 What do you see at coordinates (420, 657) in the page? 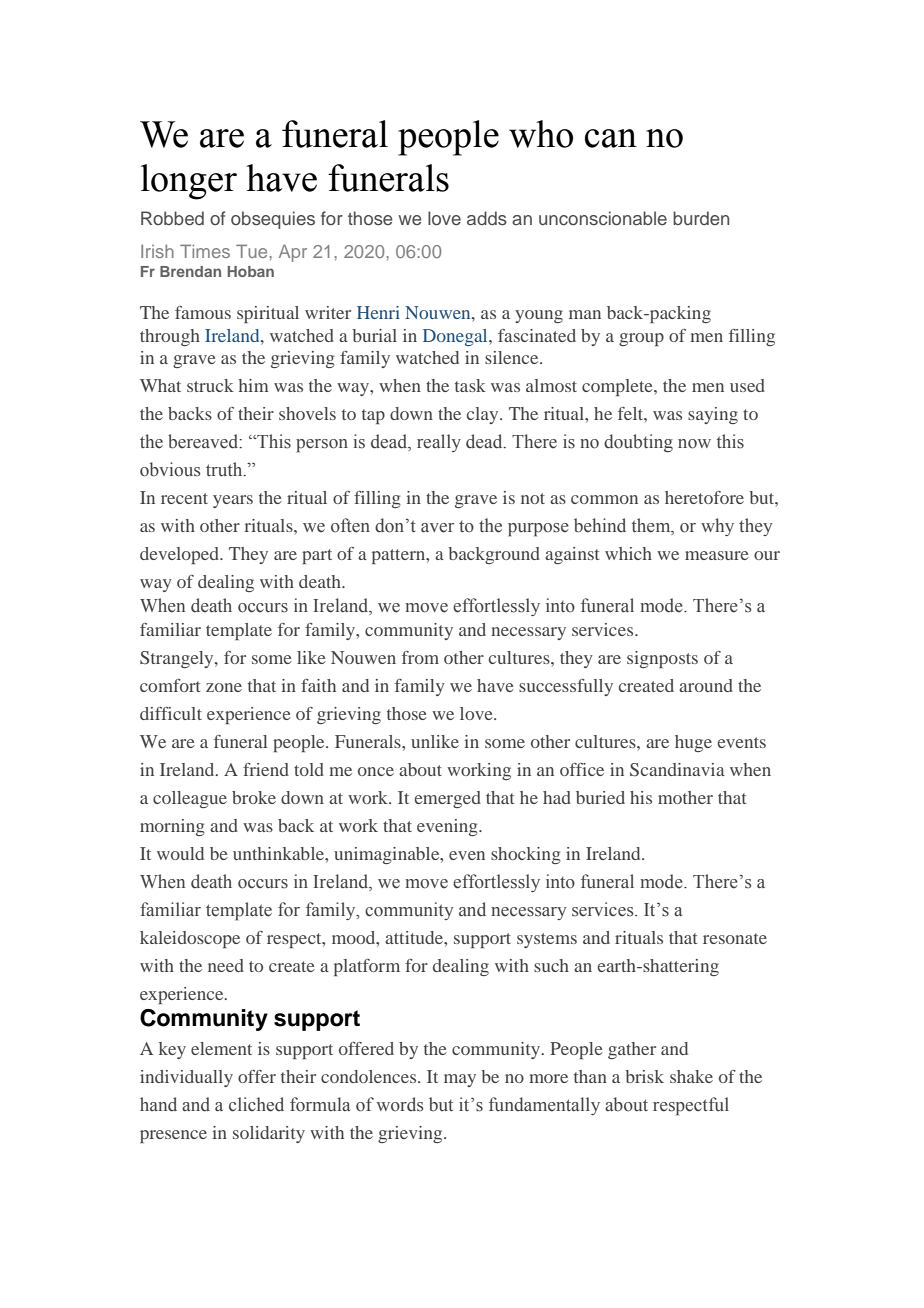
I see `from` at bounding box center [420, 657].
